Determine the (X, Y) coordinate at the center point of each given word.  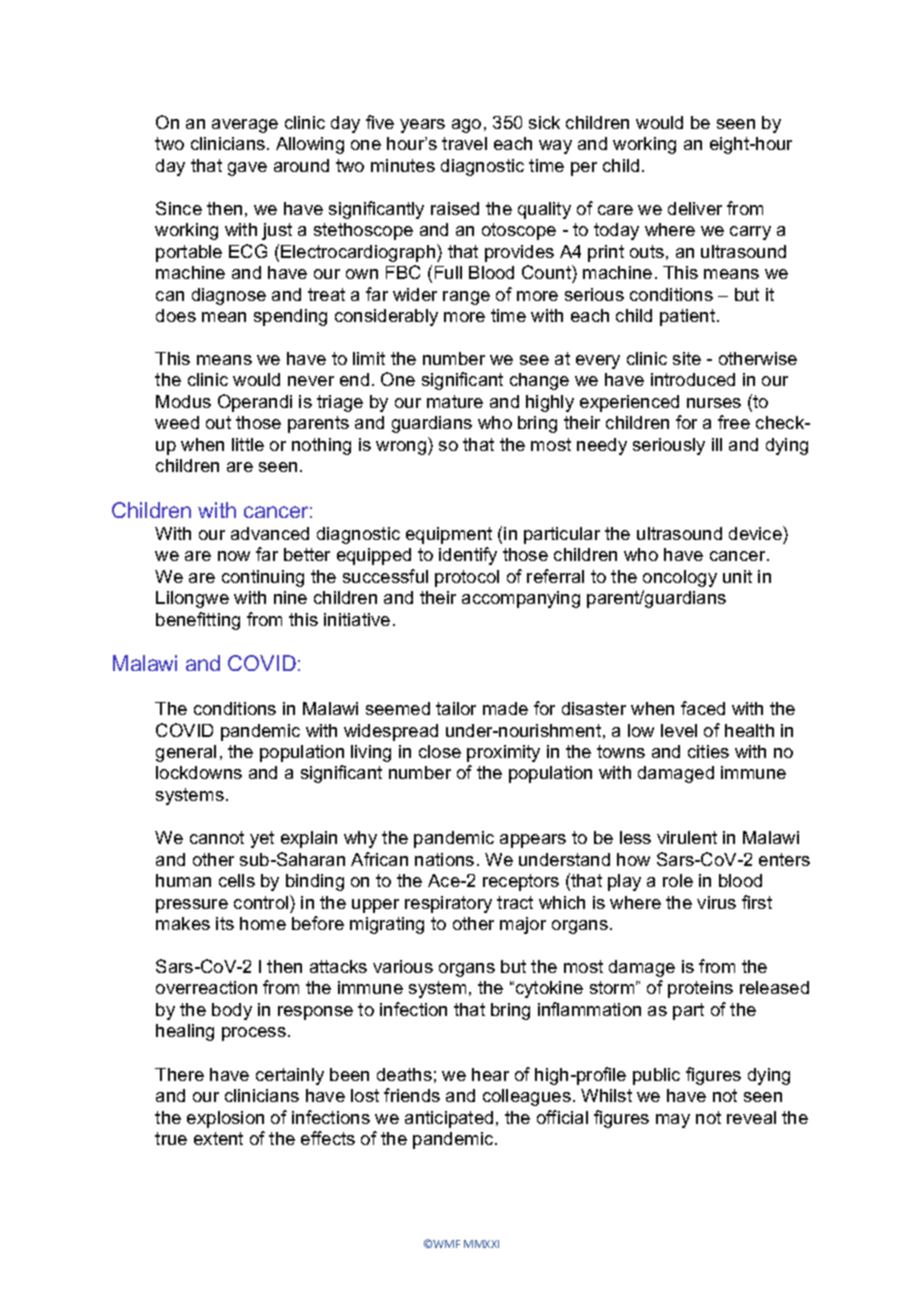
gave (247, 169)
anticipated (449, 1119)
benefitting (198, 621)
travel (464, 143)
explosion (225, 1119)
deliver (695, 208)
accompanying (521, 599)
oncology (680, 578)
